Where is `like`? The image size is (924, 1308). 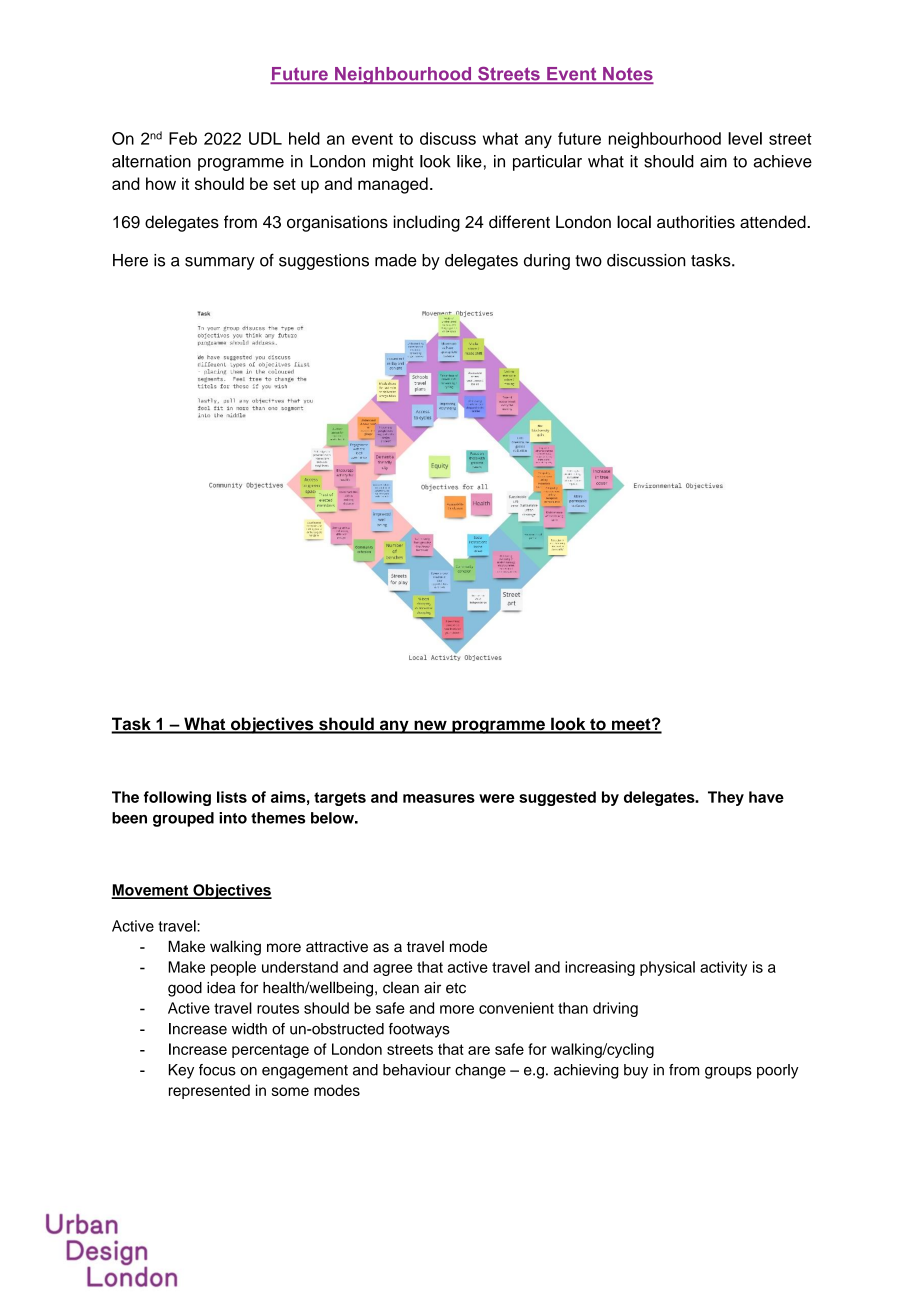 like is located at coordinates (469, 161).
